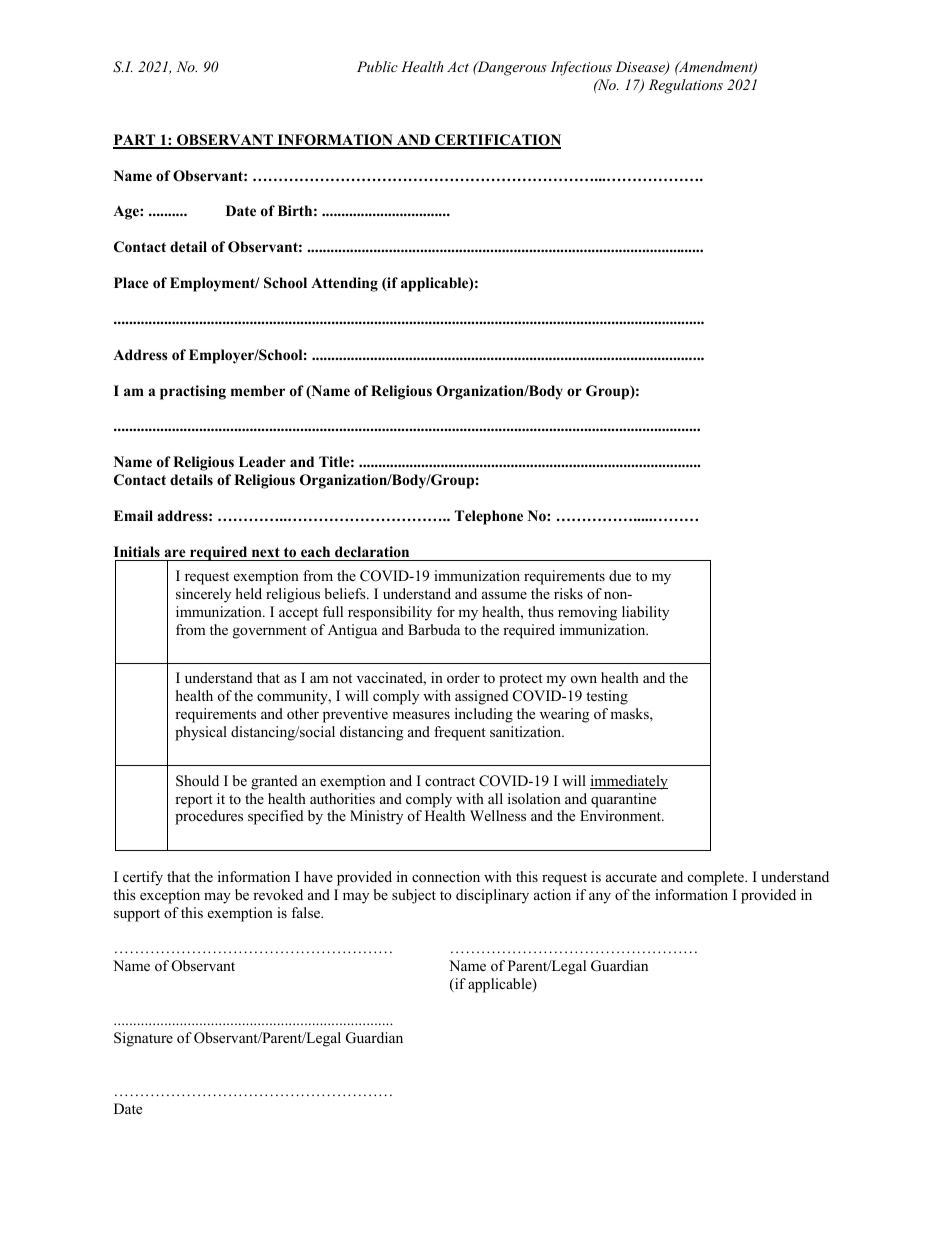 The image size is (952, 1233). I want to click on Public, so click(377, 66).
